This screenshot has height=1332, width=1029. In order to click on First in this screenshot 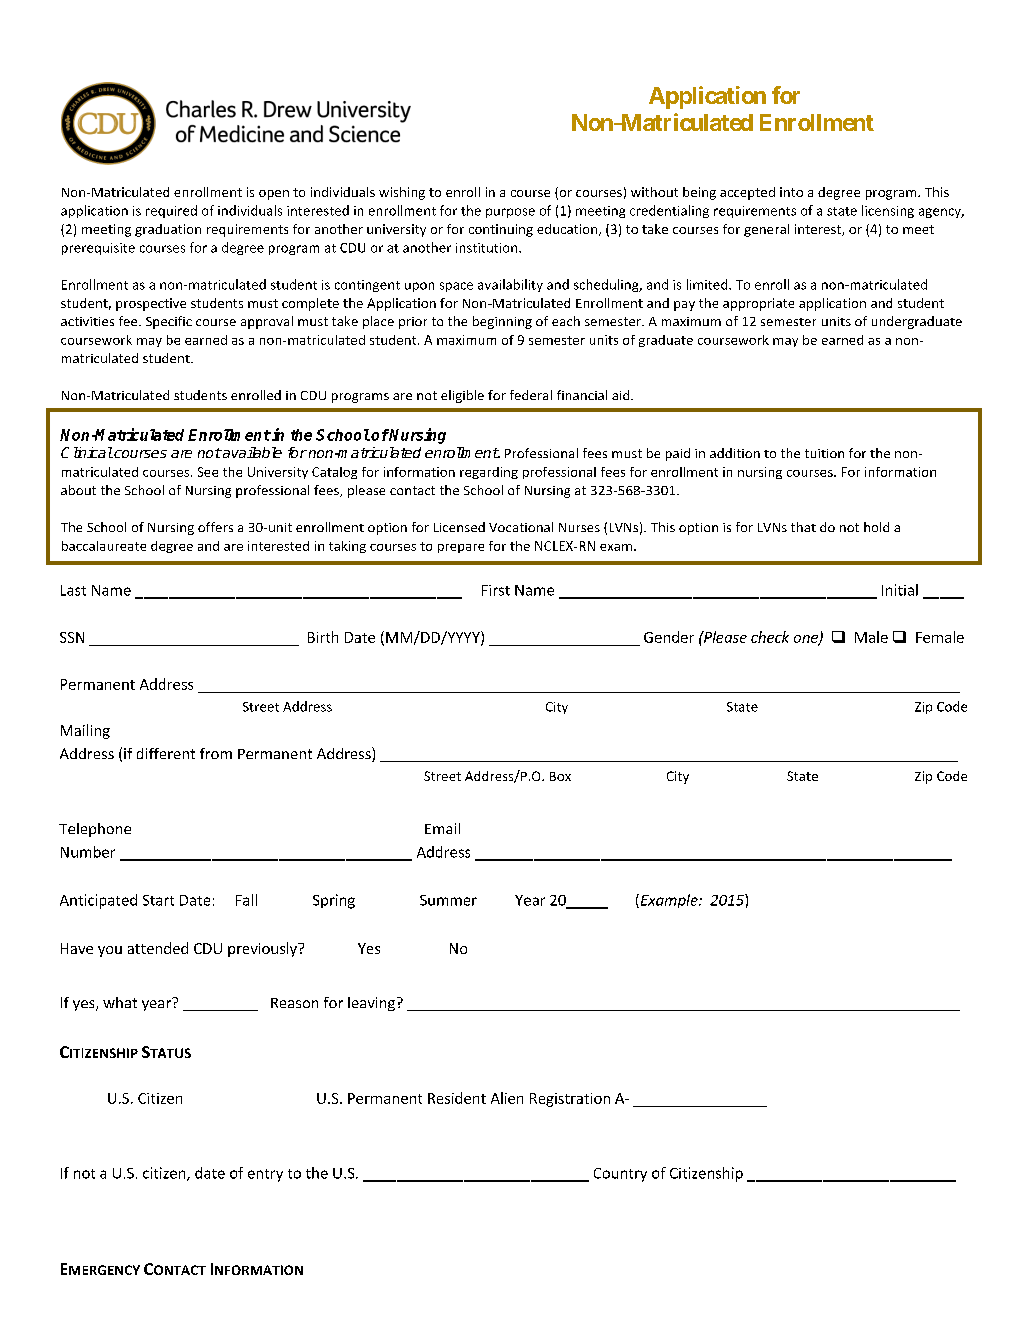, I will do `click(496, 590)`.
